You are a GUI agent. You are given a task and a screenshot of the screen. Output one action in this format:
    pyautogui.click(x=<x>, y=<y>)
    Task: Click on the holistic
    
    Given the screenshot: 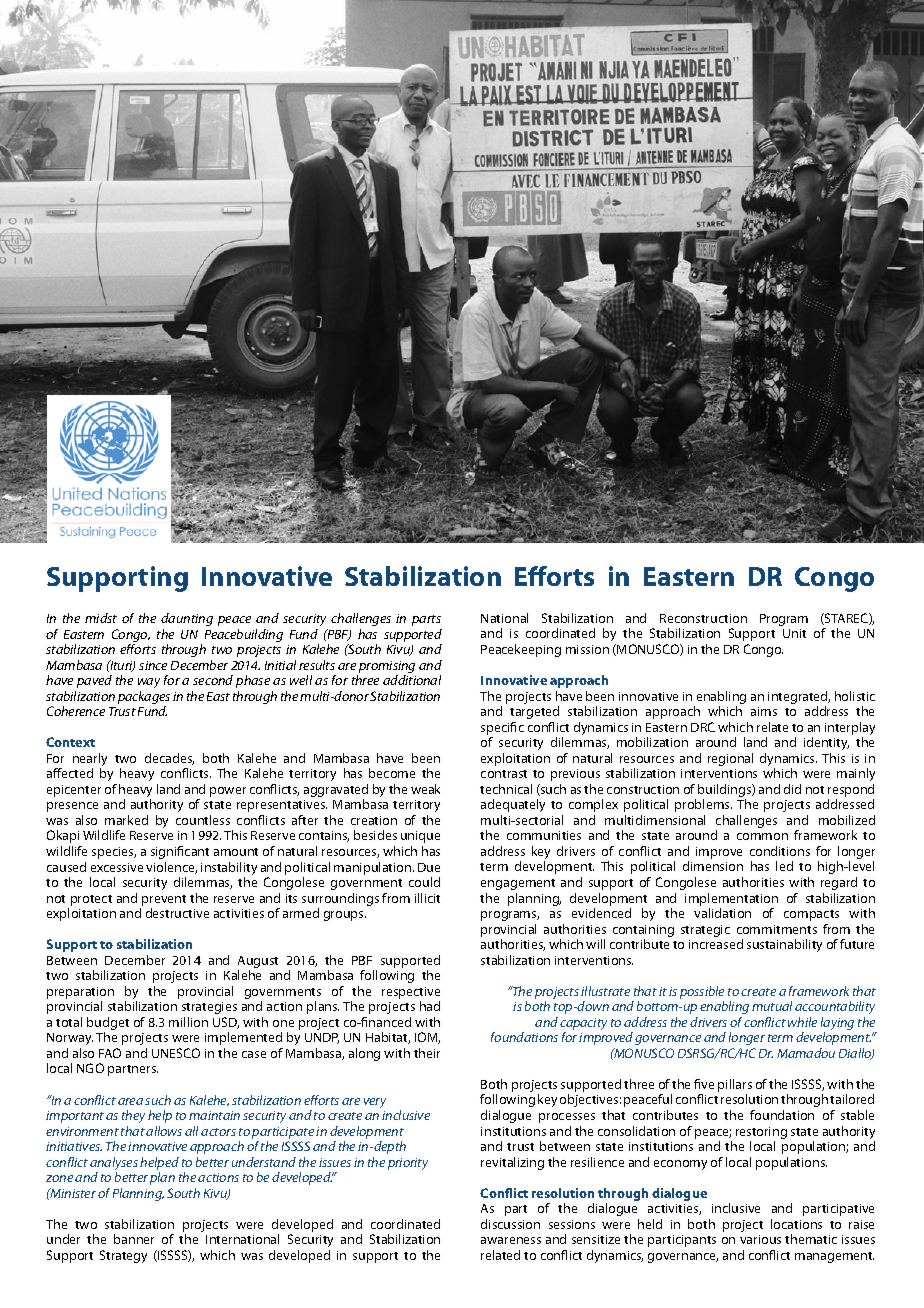 What is the action you would take?
    pyautogui.click(x=855, y=696)
